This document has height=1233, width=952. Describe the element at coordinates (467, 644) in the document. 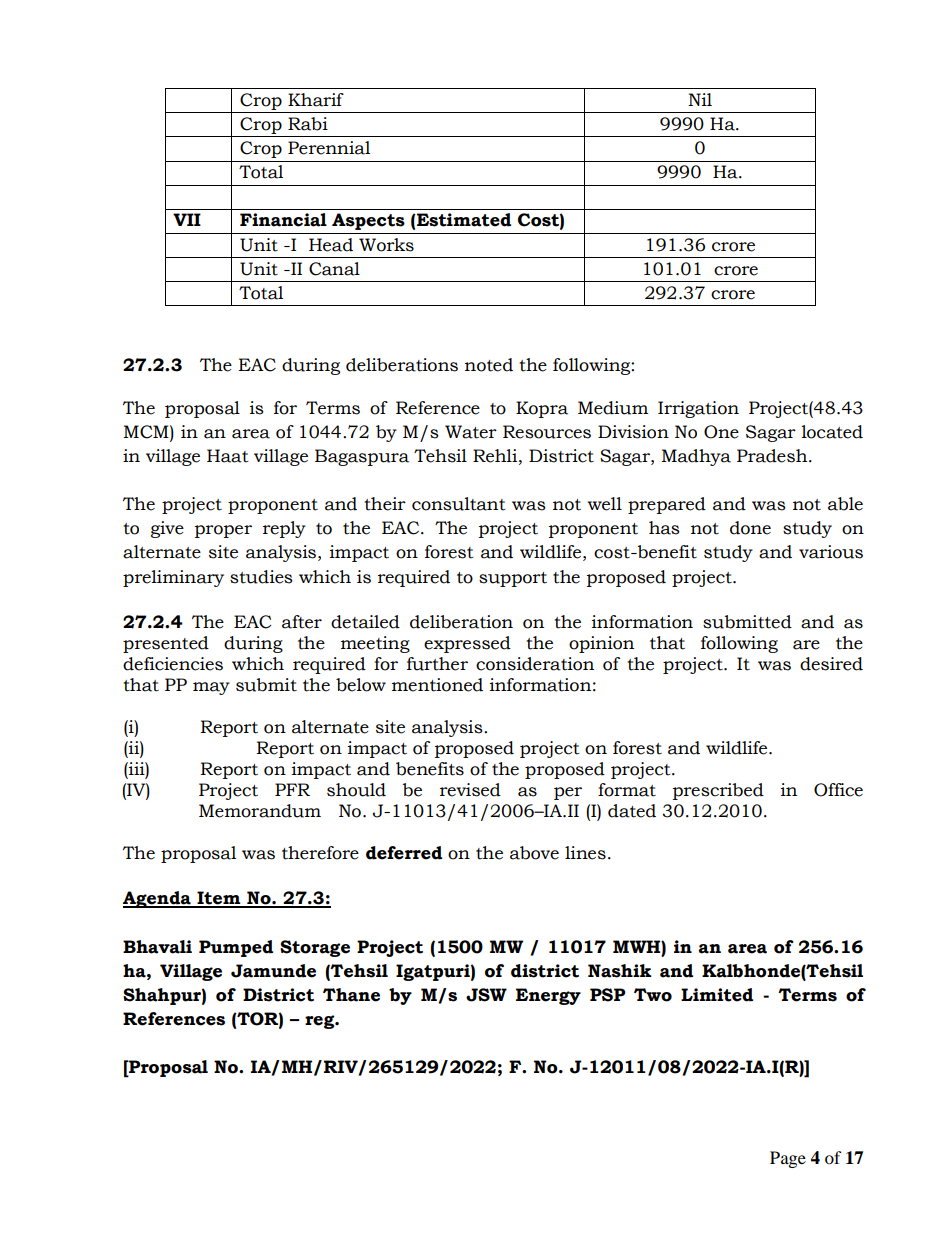

I see `expressed` at that location.
